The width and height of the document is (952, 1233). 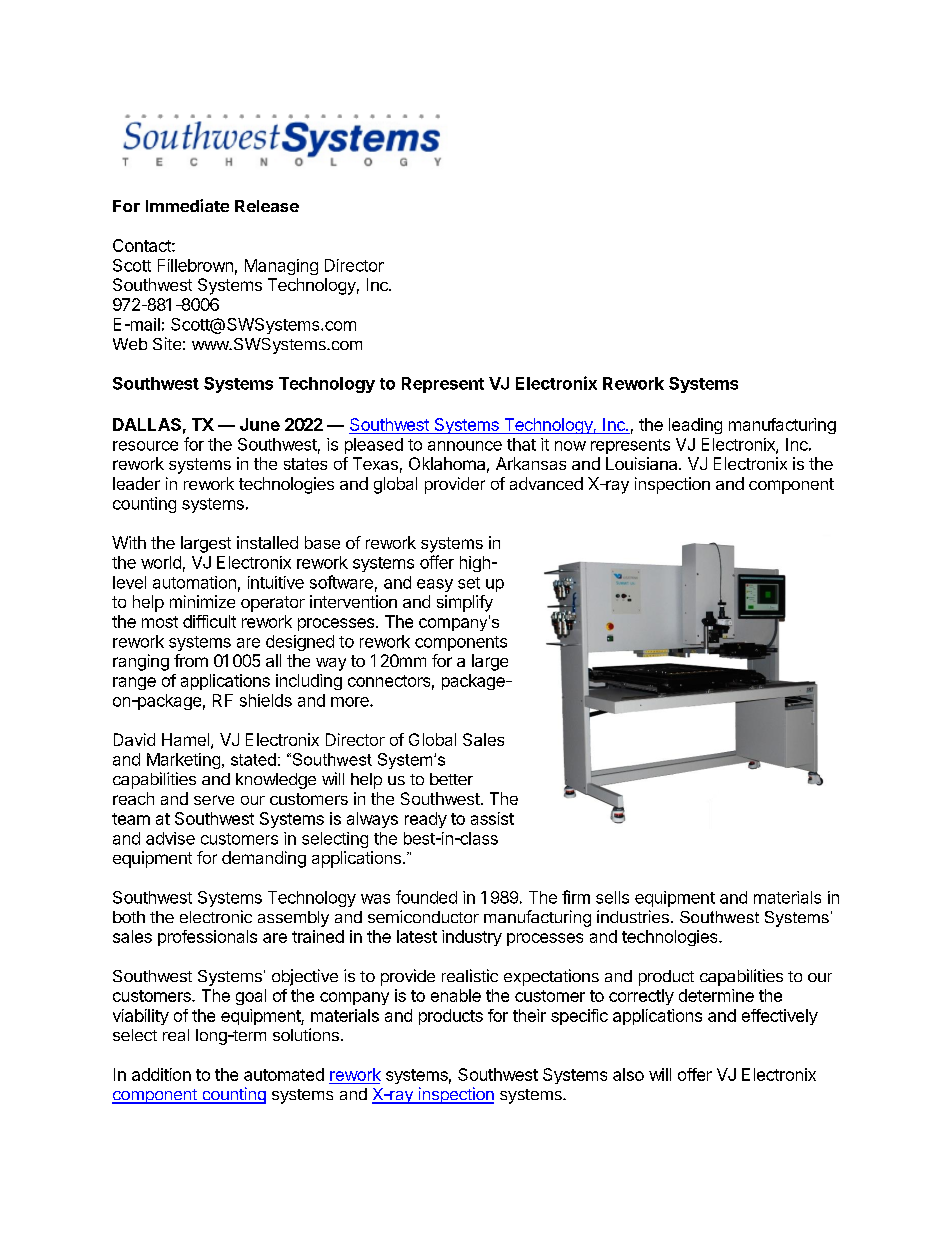 I want to click on announce, so click(x=465, y=446).
